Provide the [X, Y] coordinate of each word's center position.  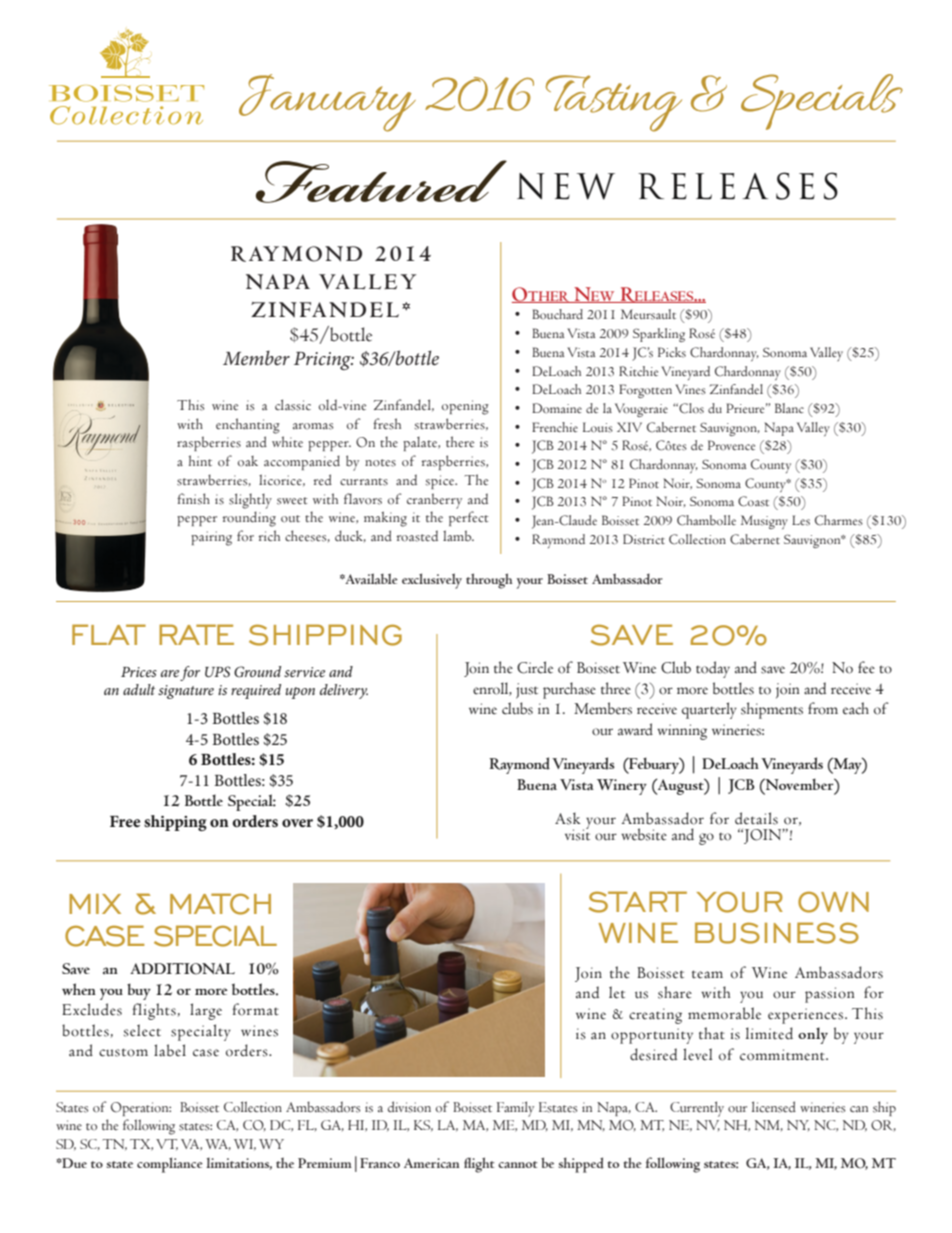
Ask [568, 818]
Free [125, 821]
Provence [731, 445]
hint [200, 460]
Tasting [614, 103]
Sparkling [659, 335]
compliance [170, 1165]
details [756, 818]
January [327, 103]
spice [441, 482]
